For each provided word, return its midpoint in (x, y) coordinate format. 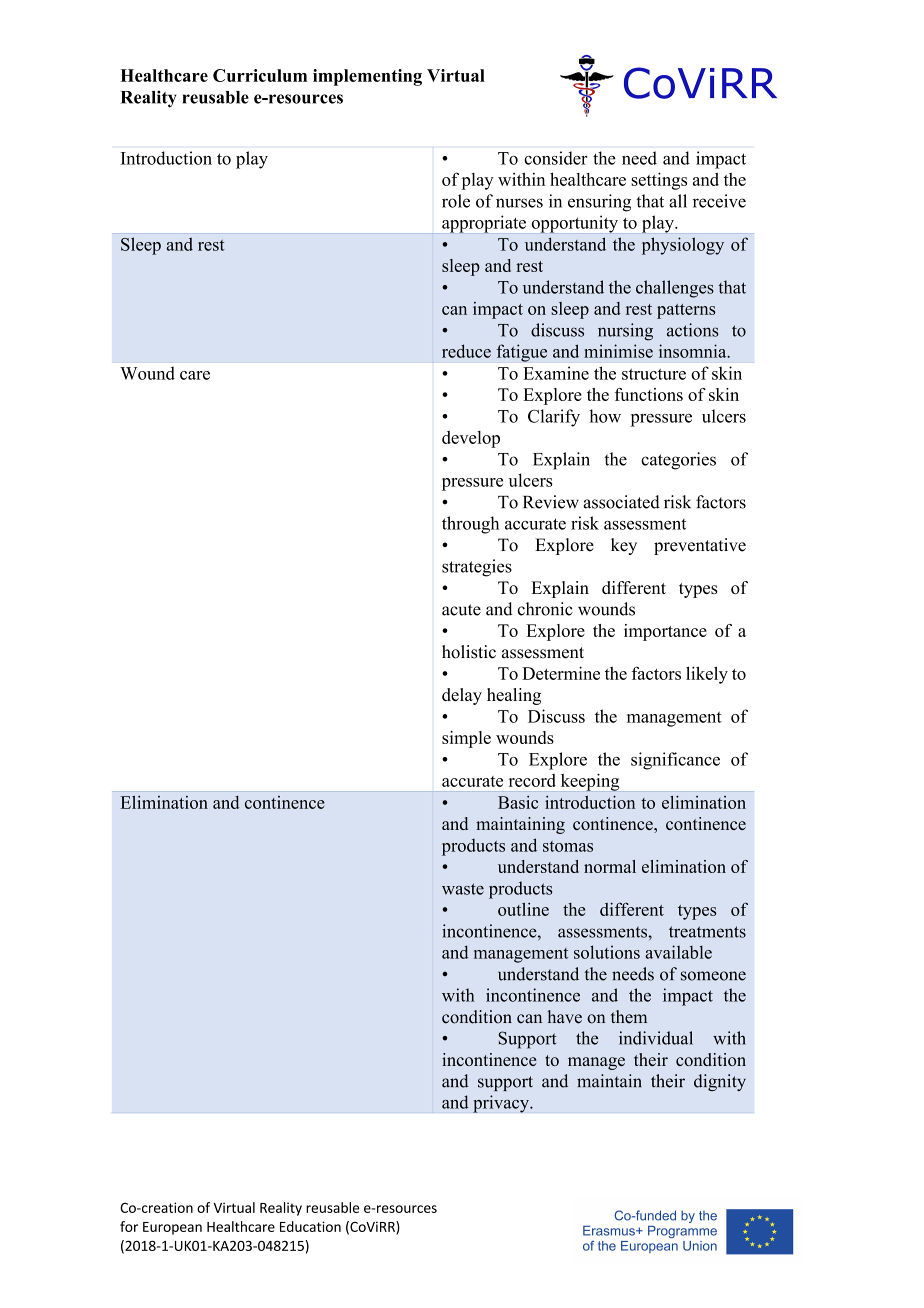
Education (310, 1226)
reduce (466, 351)
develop (471, 439)
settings (659, 181)
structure (654, 374)
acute (461, 610)
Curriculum (260, 75)
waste (463, 889)
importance (665, 632)
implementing (367, 77)
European (172, 1228)
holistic (469, 652)
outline (523, 909)
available (678, 952)
